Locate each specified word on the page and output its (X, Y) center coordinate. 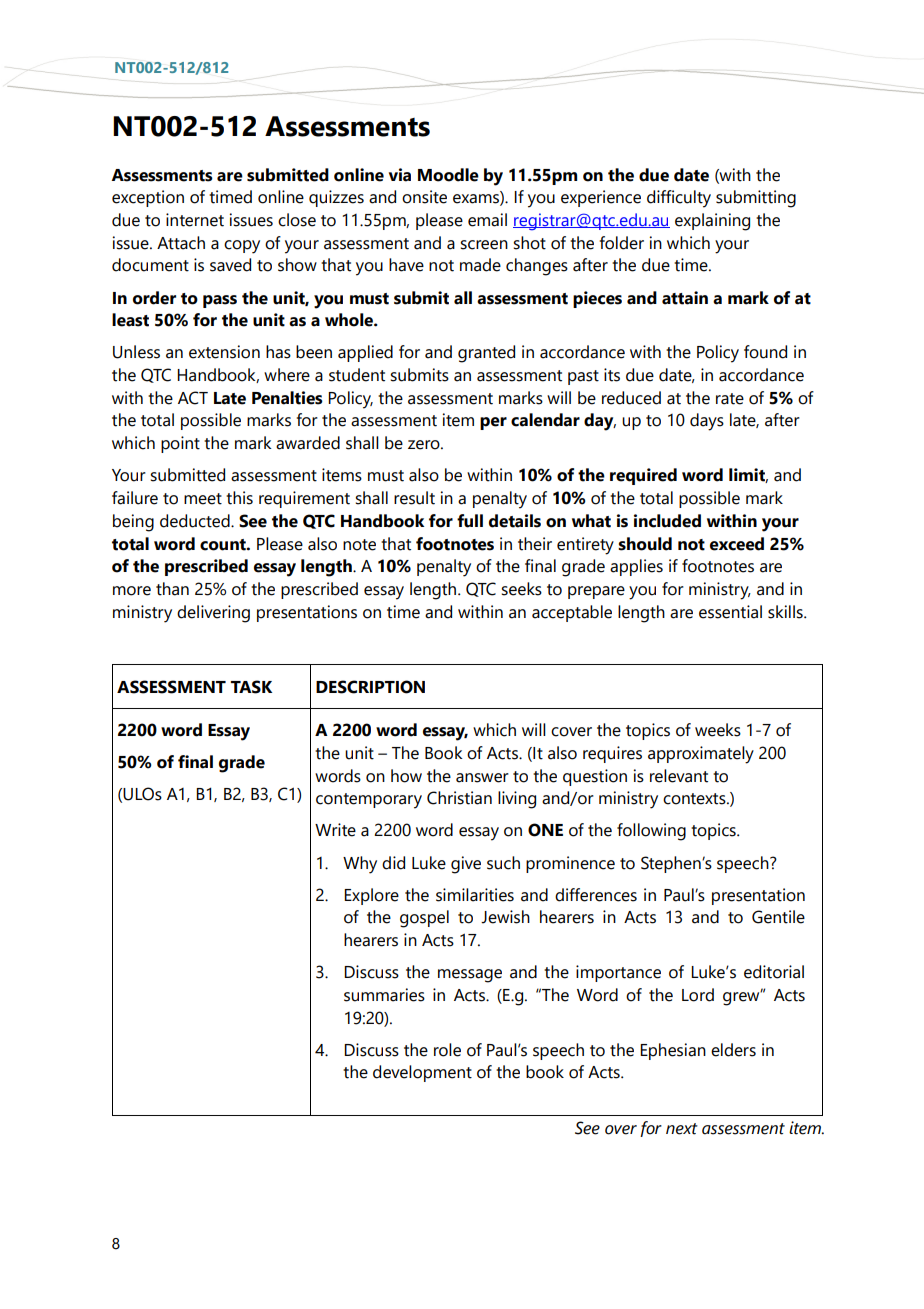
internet (195, 220)
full (470, 521)
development (422, 1073)
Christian (459, 798)
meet (203, 499)
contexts (695, 799)
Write (335, 830)
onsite (424, 197)
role (447, 1050)
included (667, 521)
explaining (712, 222)
